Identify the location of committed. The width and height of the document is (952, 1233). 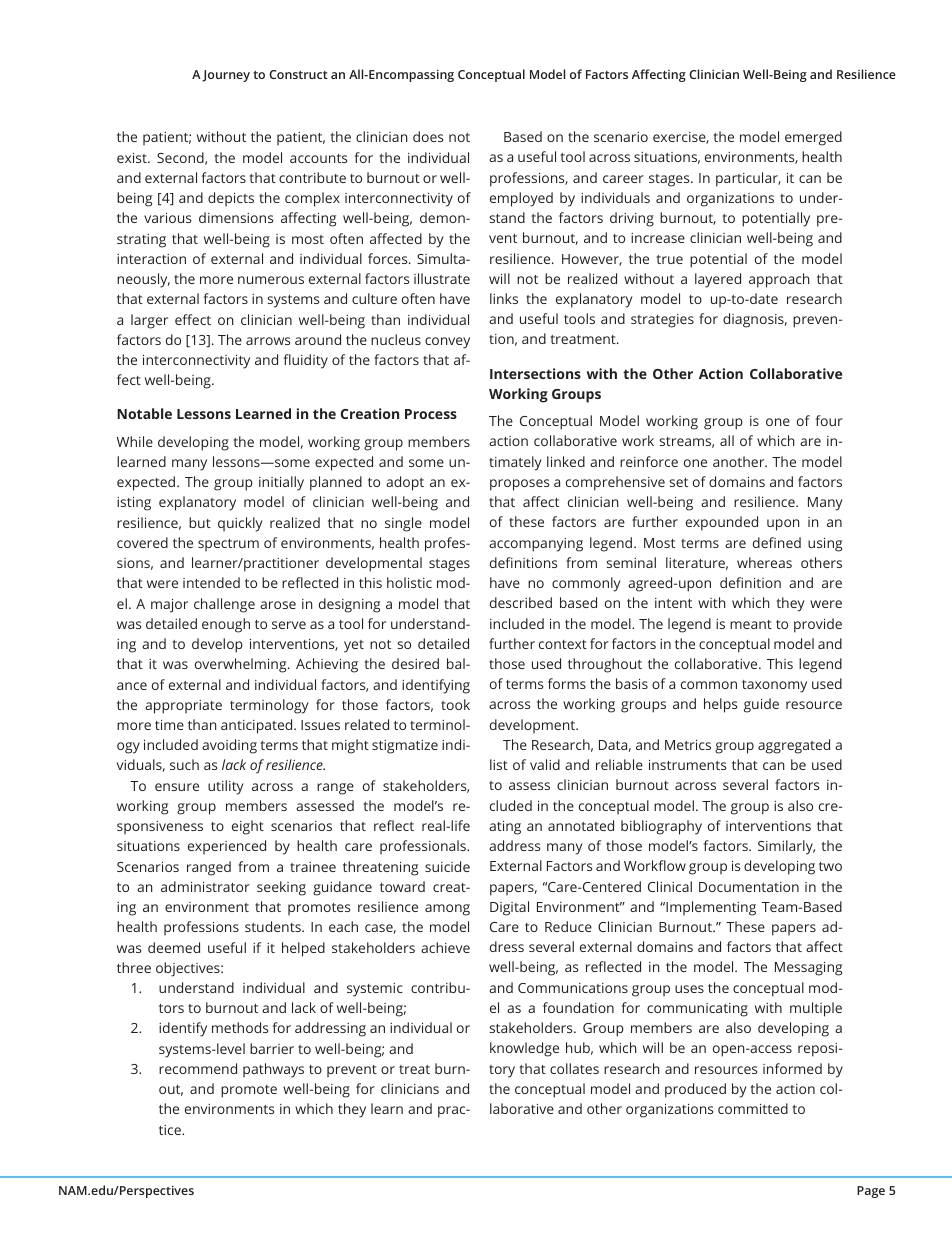
(753, 1108).
